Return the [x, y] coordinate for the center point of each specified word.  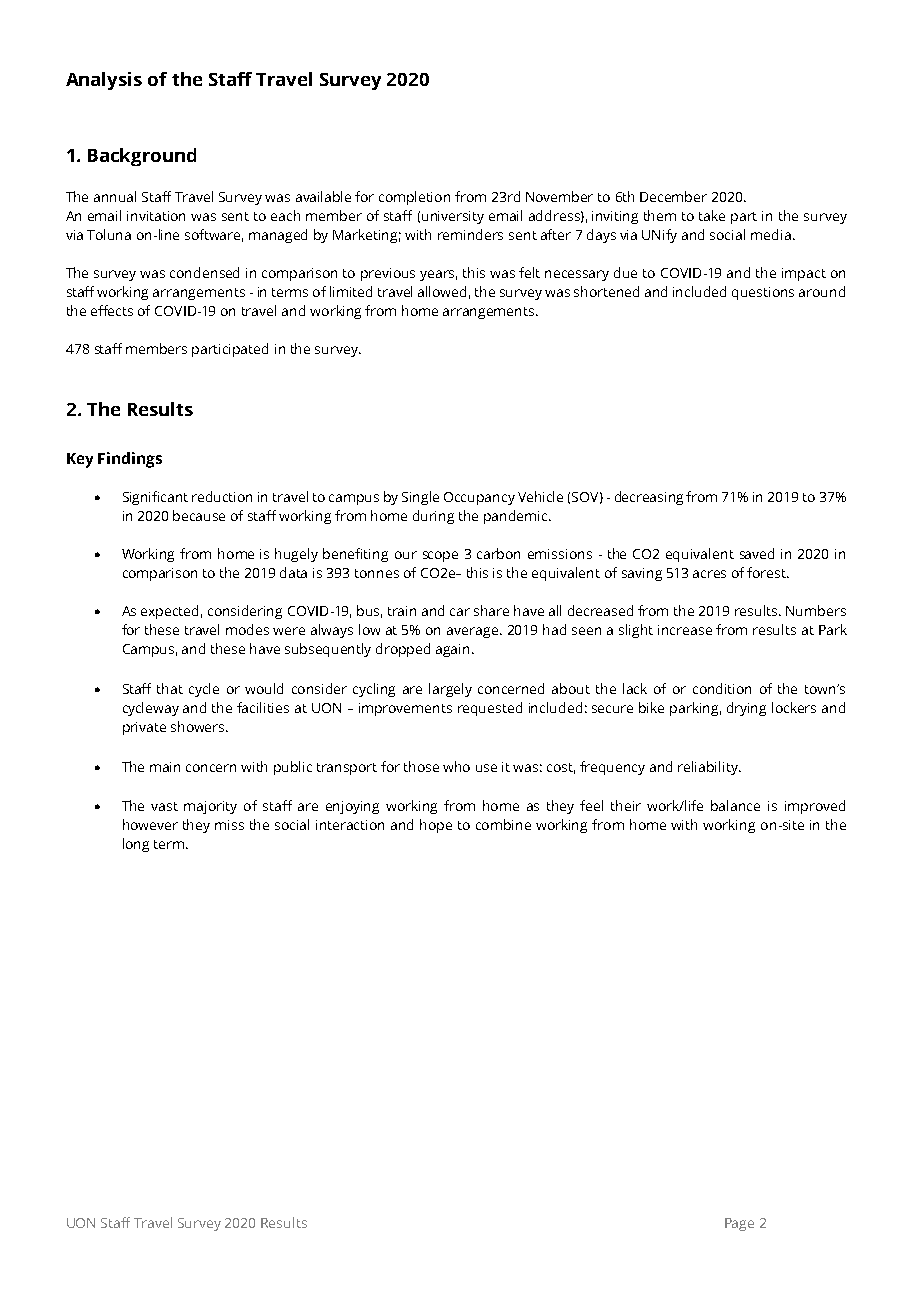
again [452, 650]
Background [142, 157]
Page [739, 1224]
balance [735, 805]
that [170, 688]
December [673, 196]
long [136, 845]
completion [414, 198]
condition [722, 688]
